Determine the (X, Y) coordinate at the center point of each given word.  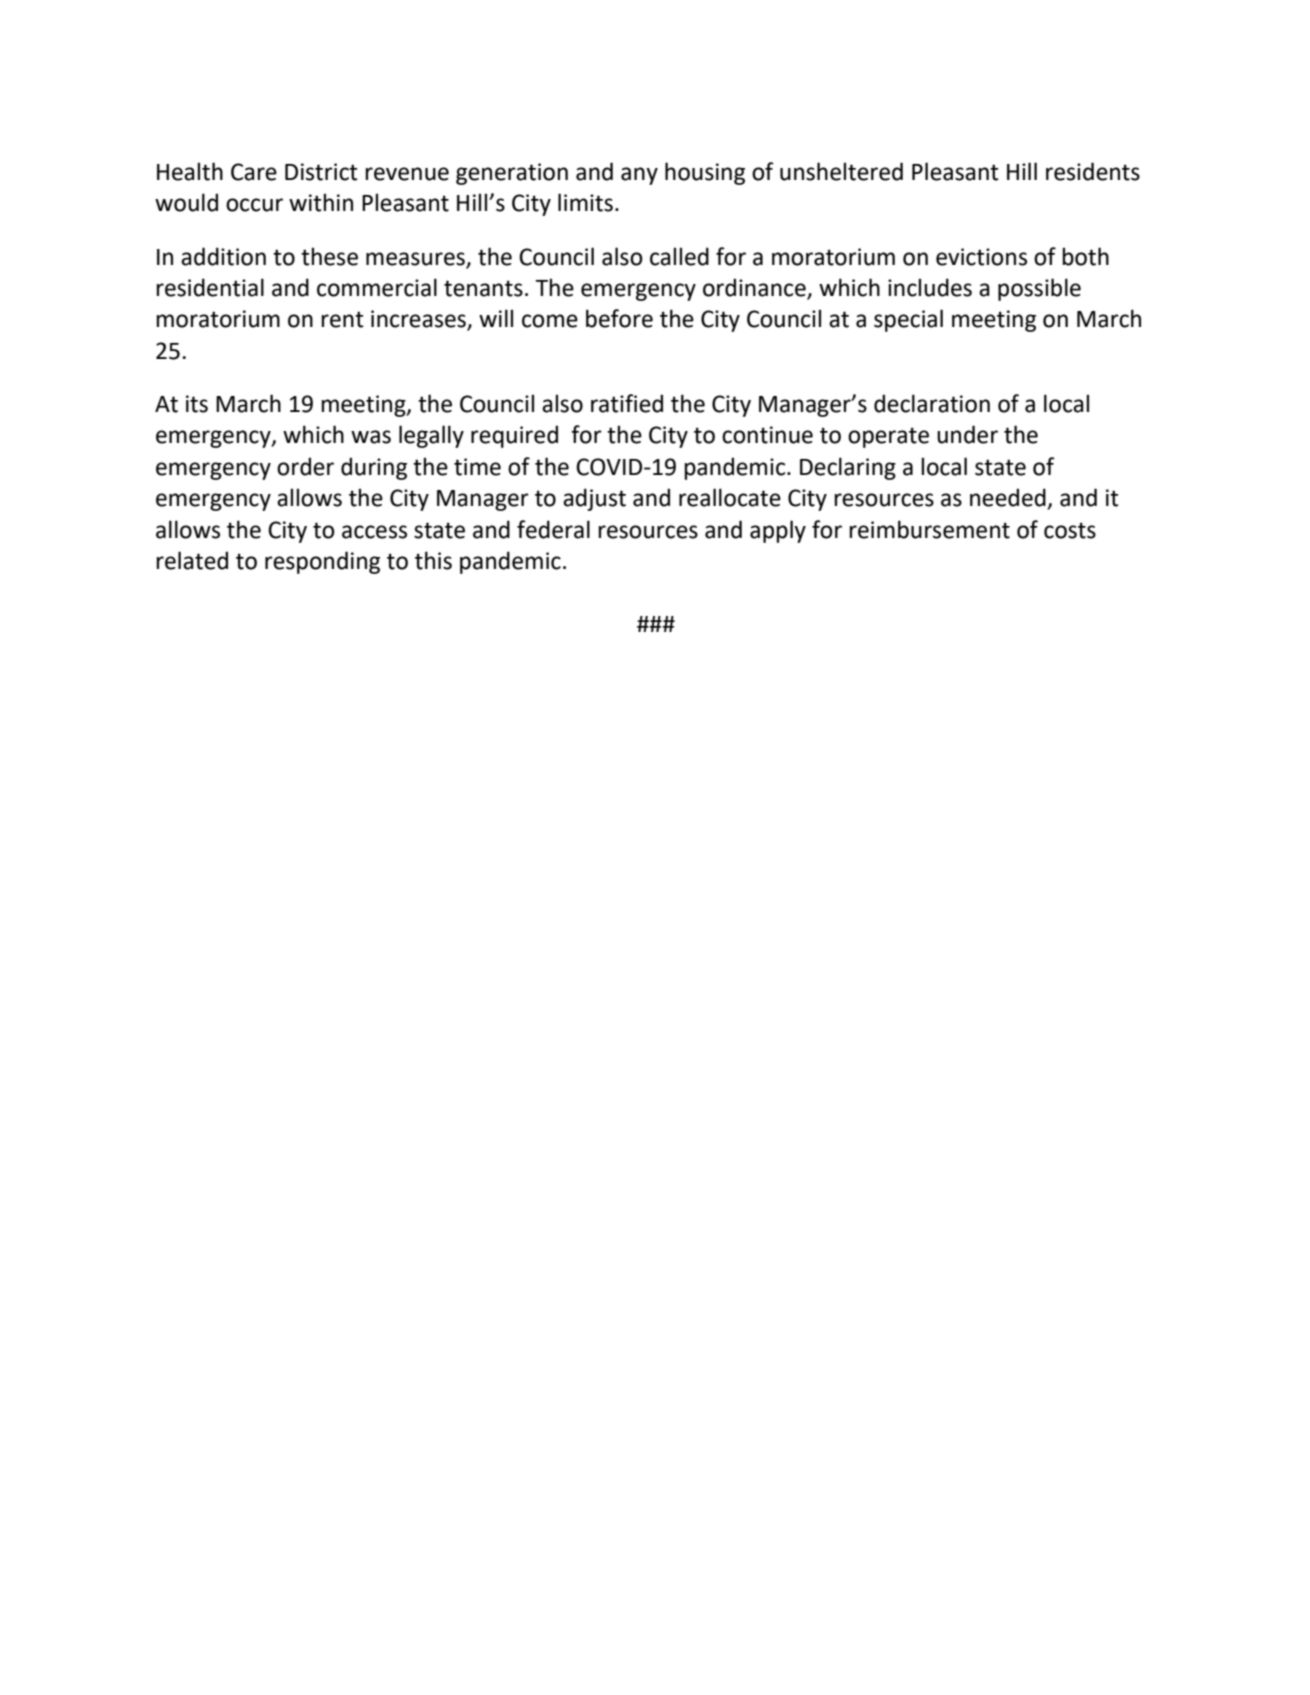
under (967, 434)
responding (322, 562)
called (679, 256)
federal (553, 529)
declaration (932, 403)
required (514, 436)
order (305, 466)
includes (930, 287)
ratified (627, 403)
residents (1093, 171)
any (639, 176)
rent (342, 319)
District (321, 172)
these (329, 256)
